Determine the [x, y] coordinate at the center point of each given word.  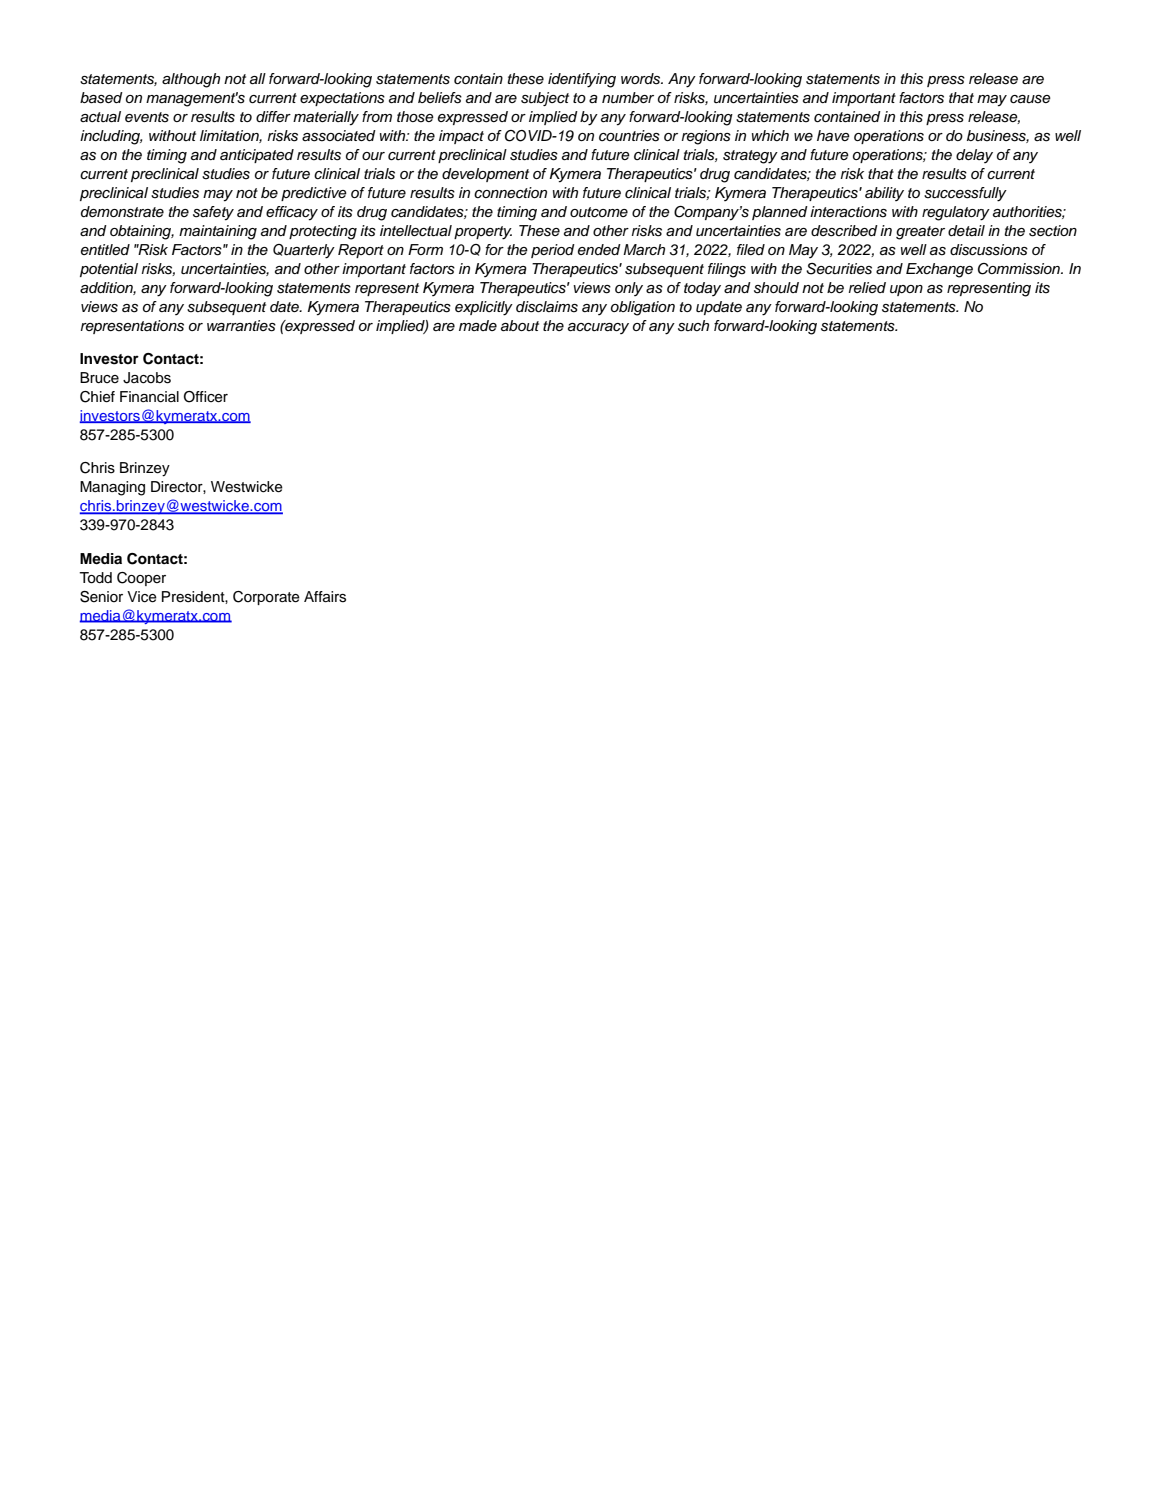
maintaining [218, 232]
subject [545, 99]
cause [1030, 99]
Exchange [939, 270]
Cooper [141, 579]
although [191, 80]
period [553, 251]
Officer [206, 397]
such [693, 326]
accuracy [598, 328]
